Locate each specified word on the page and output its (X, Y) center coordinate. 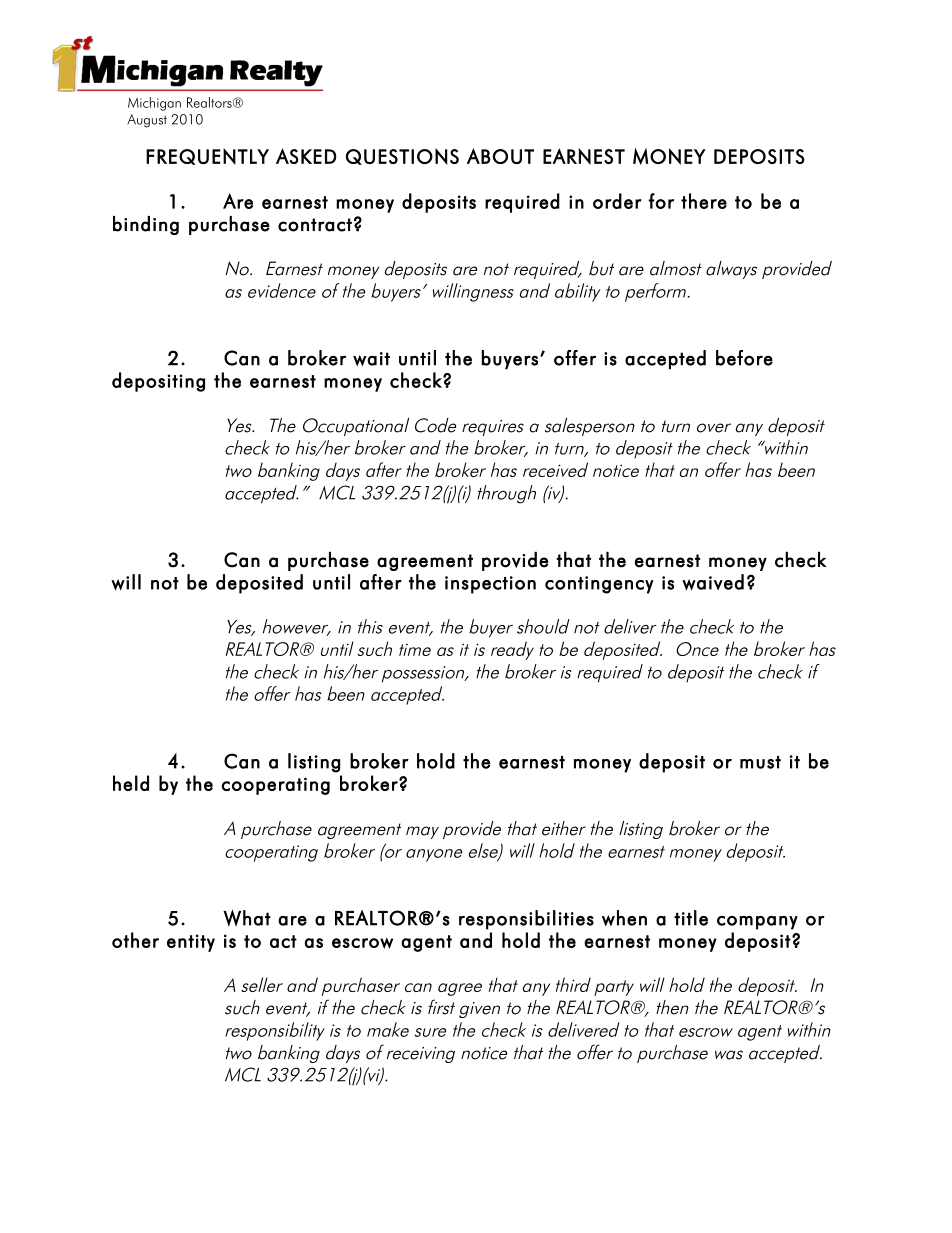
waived (713, 582)
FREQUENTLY (207, 156)
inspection (490, 585)
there (704, 201)
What (247, 918)
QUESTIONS (402, 156)
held (131, 783)
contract (315, 225)
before (744, 358)
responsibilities (526, 920)
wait (371, 359)
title (691, 918)
